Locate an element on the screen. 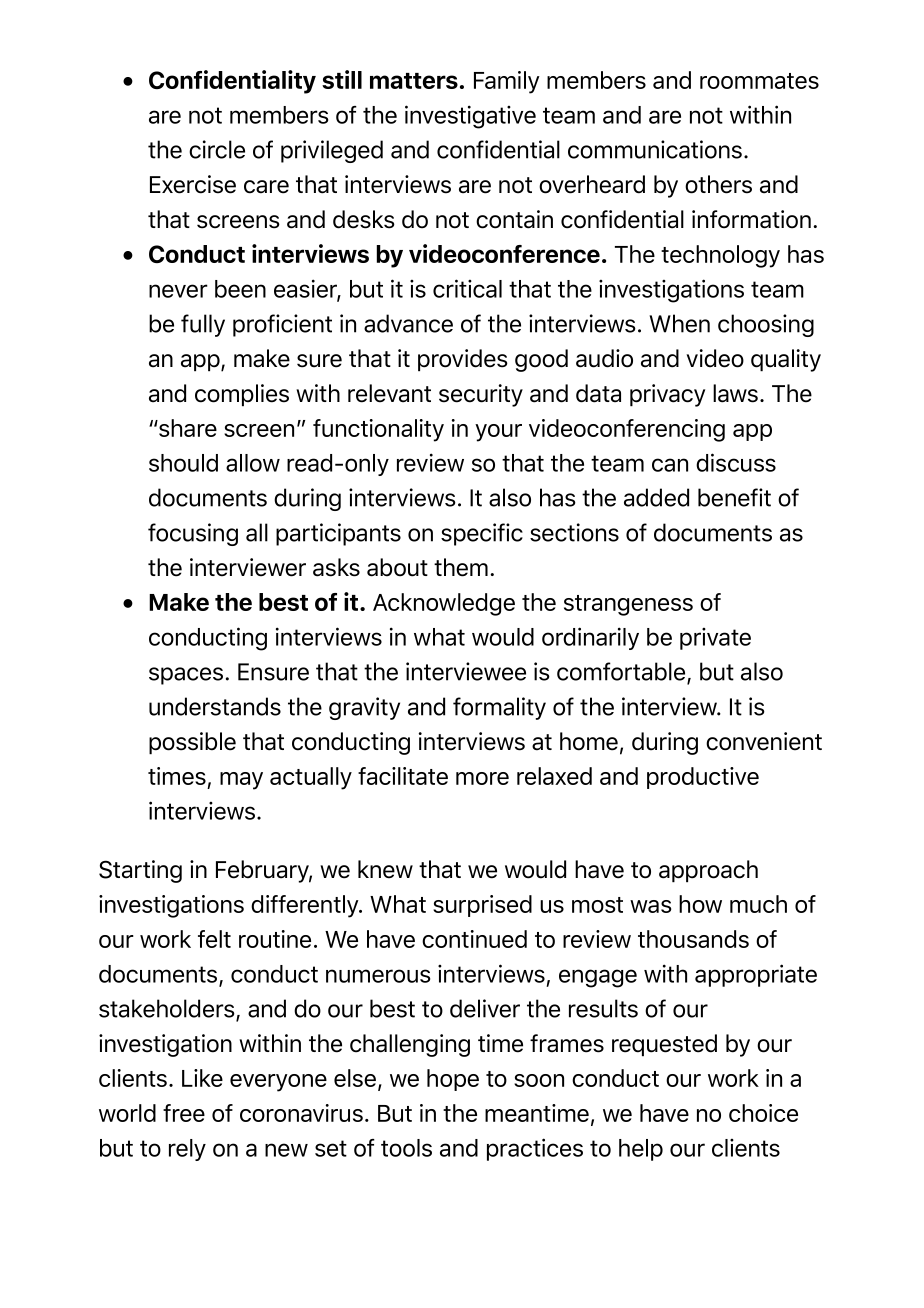  spaces is located at coordinates (186, 676).
